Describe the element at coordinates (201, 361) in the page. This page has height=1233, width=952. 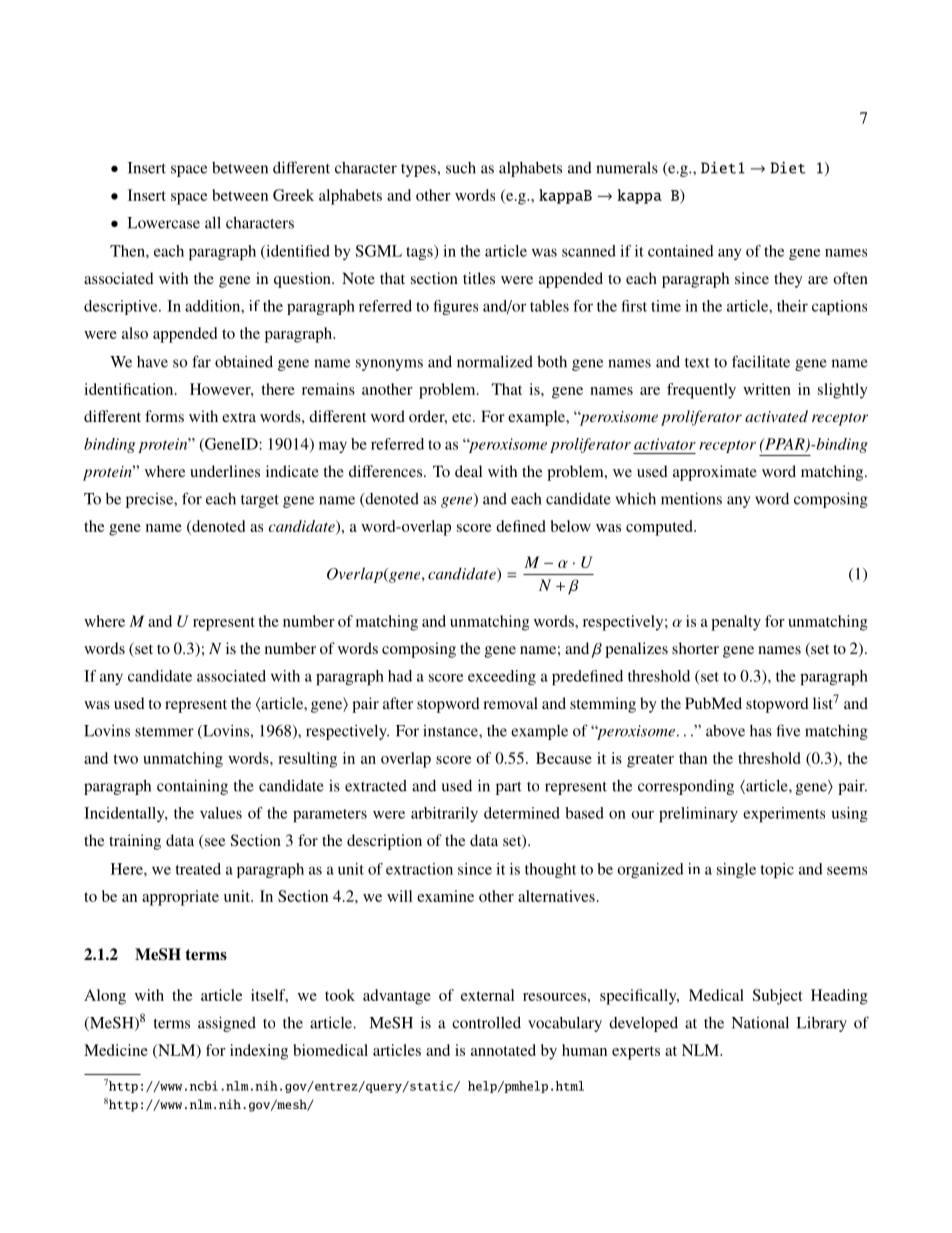
I see `far` at that location.
